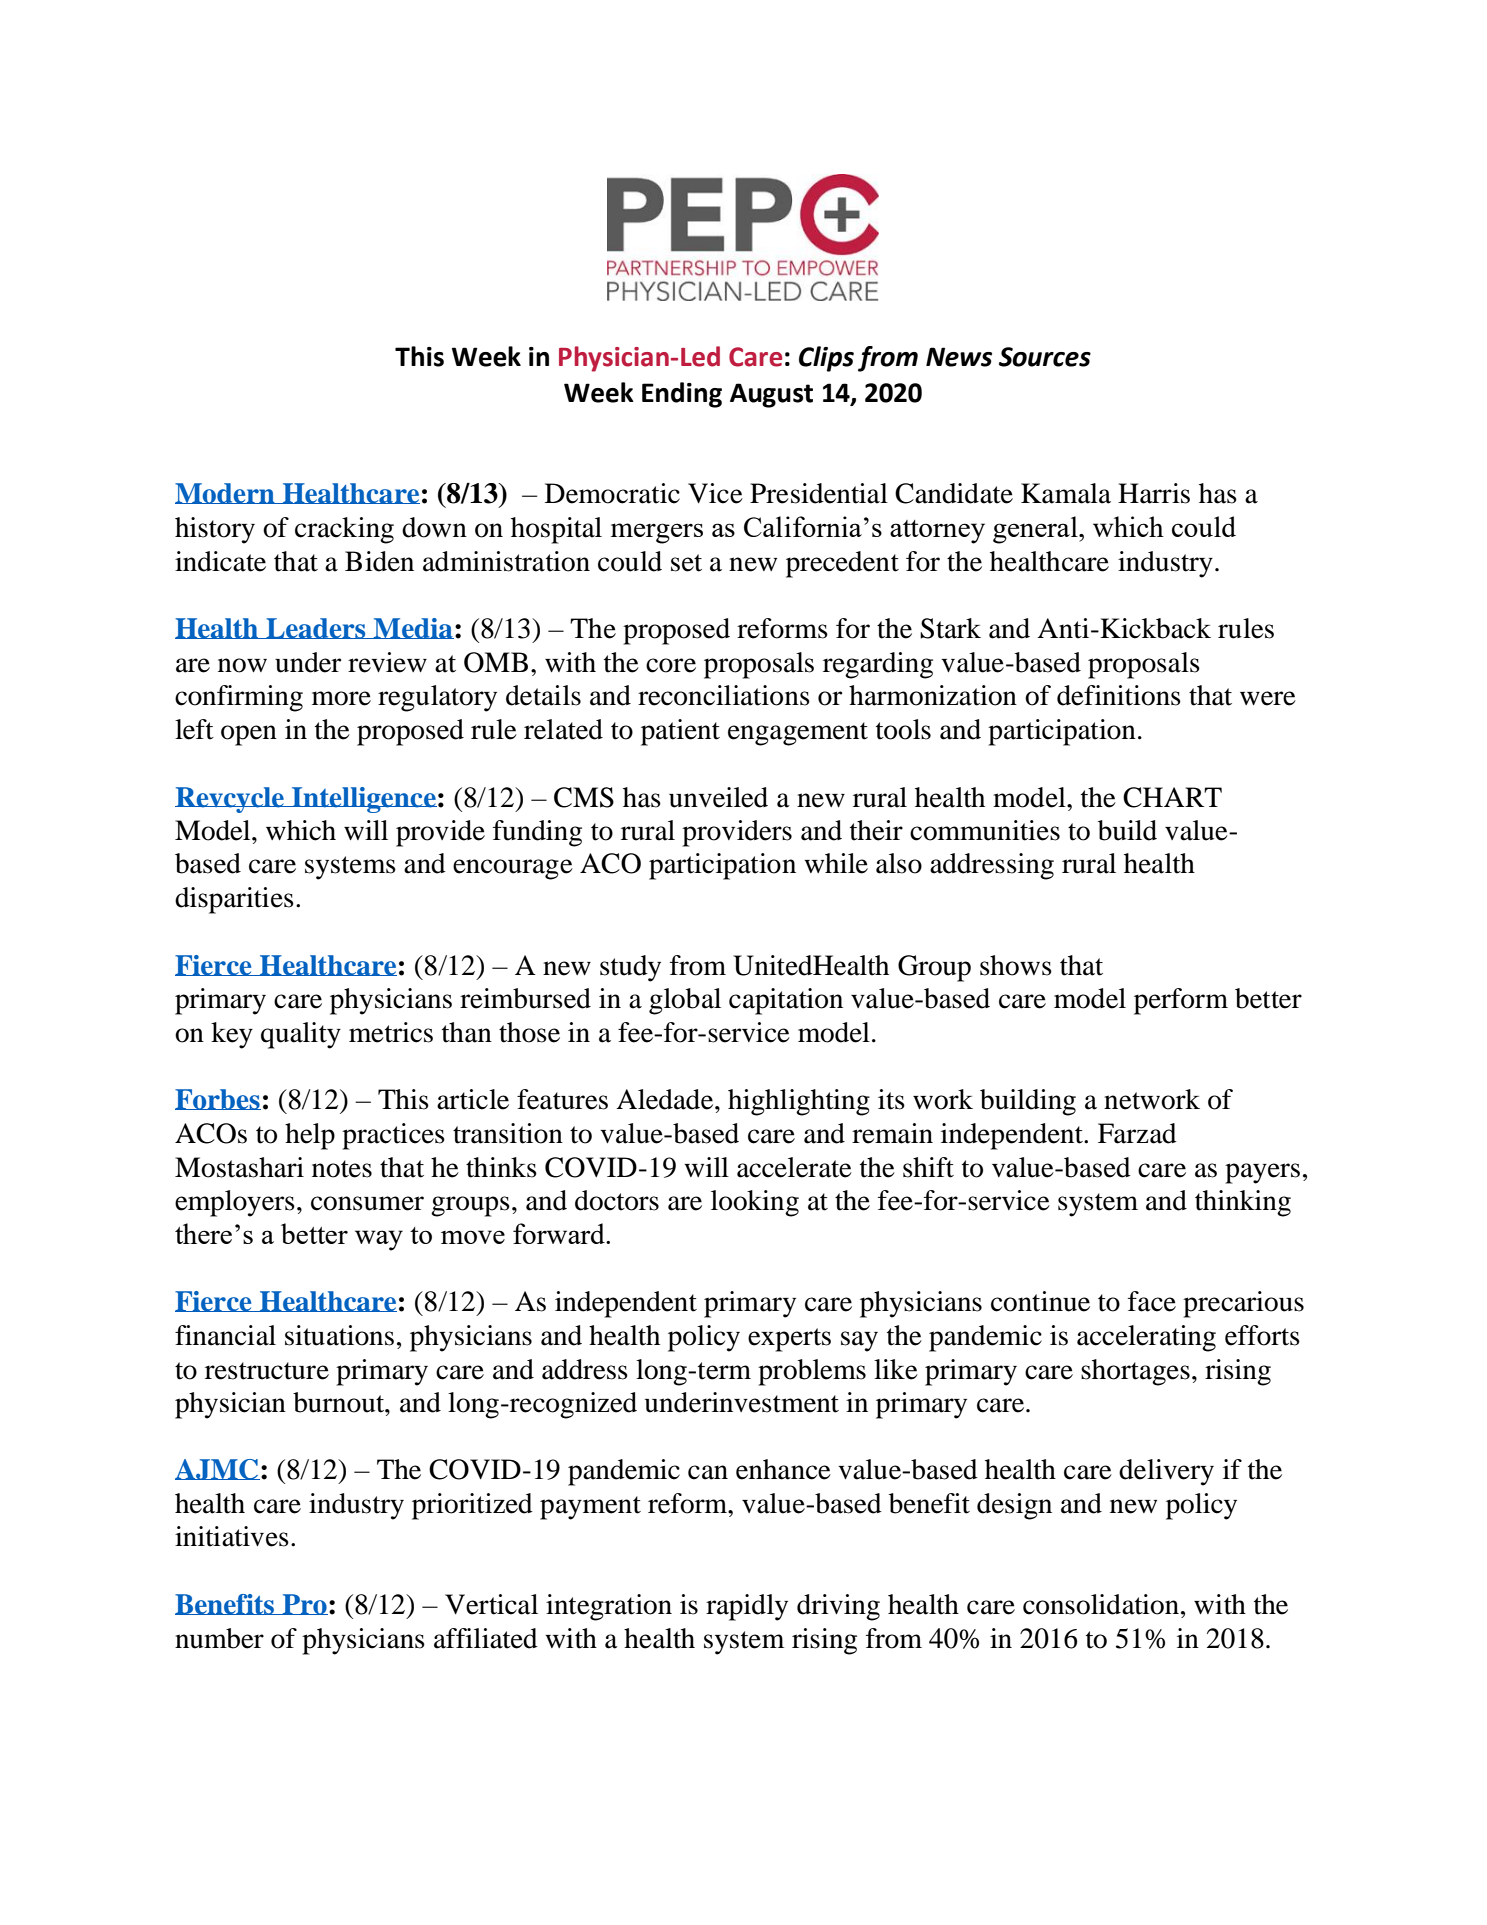 This image has height=1925, width=1487. I want to click on unveiled, so click(718, 797).
